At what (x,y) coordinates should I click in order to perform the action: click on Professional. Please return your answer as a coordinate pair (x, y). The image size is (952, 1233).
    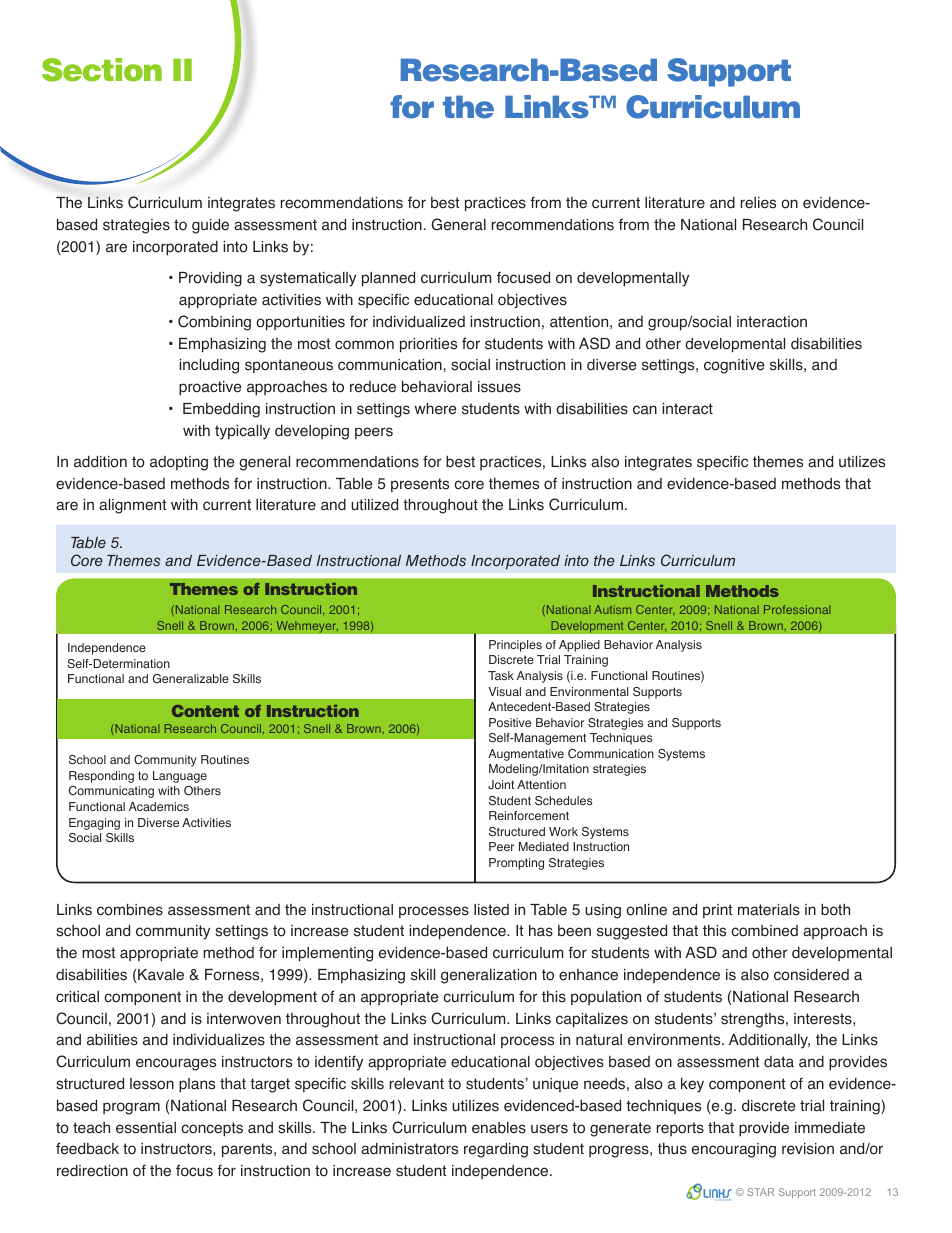
    Looking at the image, I should click on (797, 609).
